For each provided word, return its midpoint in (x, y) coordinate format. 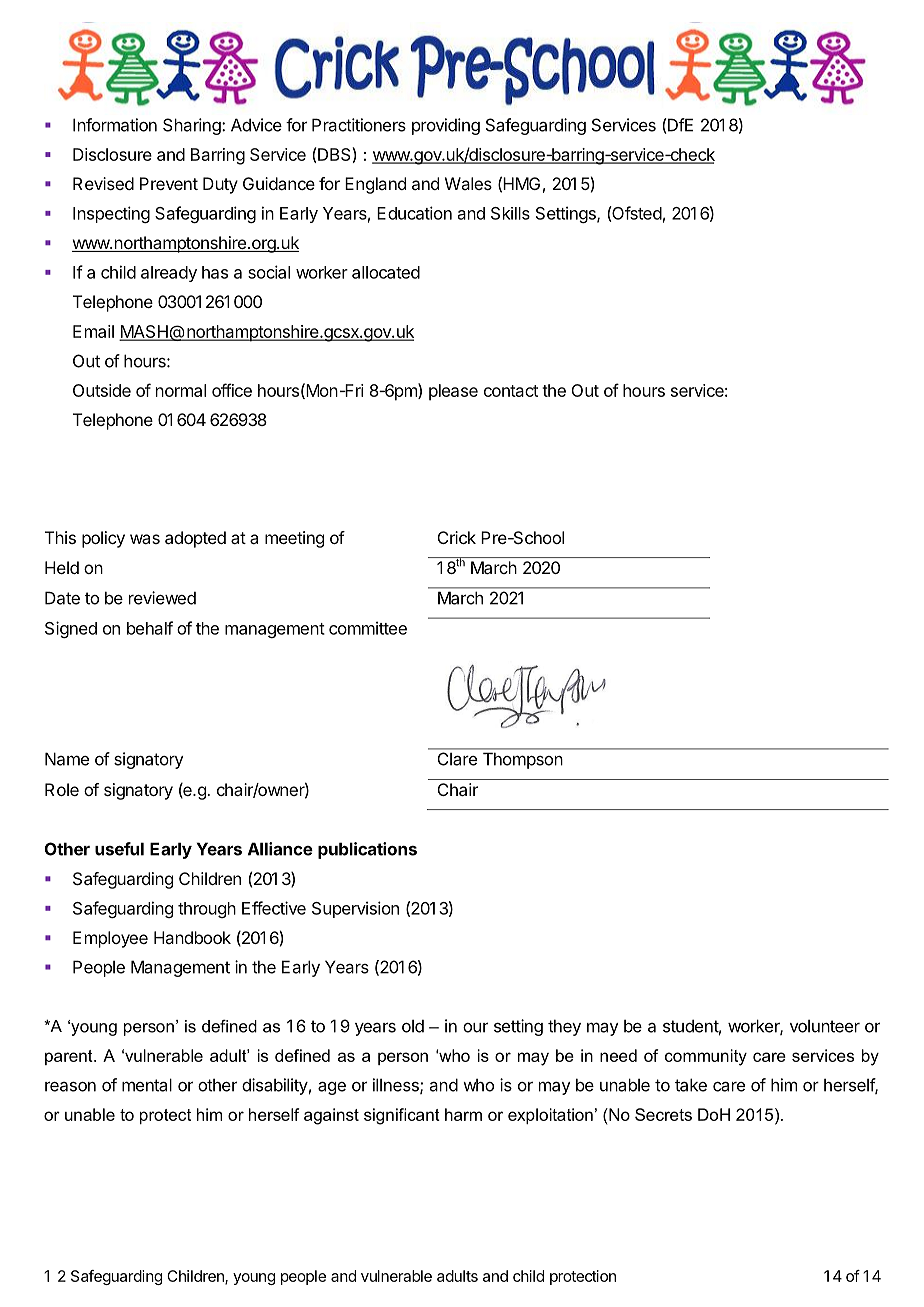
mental (147, 1085)
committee (368, 628)
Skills (510, 213)
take (691, 1085)
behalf (150, 628)
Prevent (169, 183)
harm (463, 1114)
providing (446, 126)
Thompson (523, 760)
